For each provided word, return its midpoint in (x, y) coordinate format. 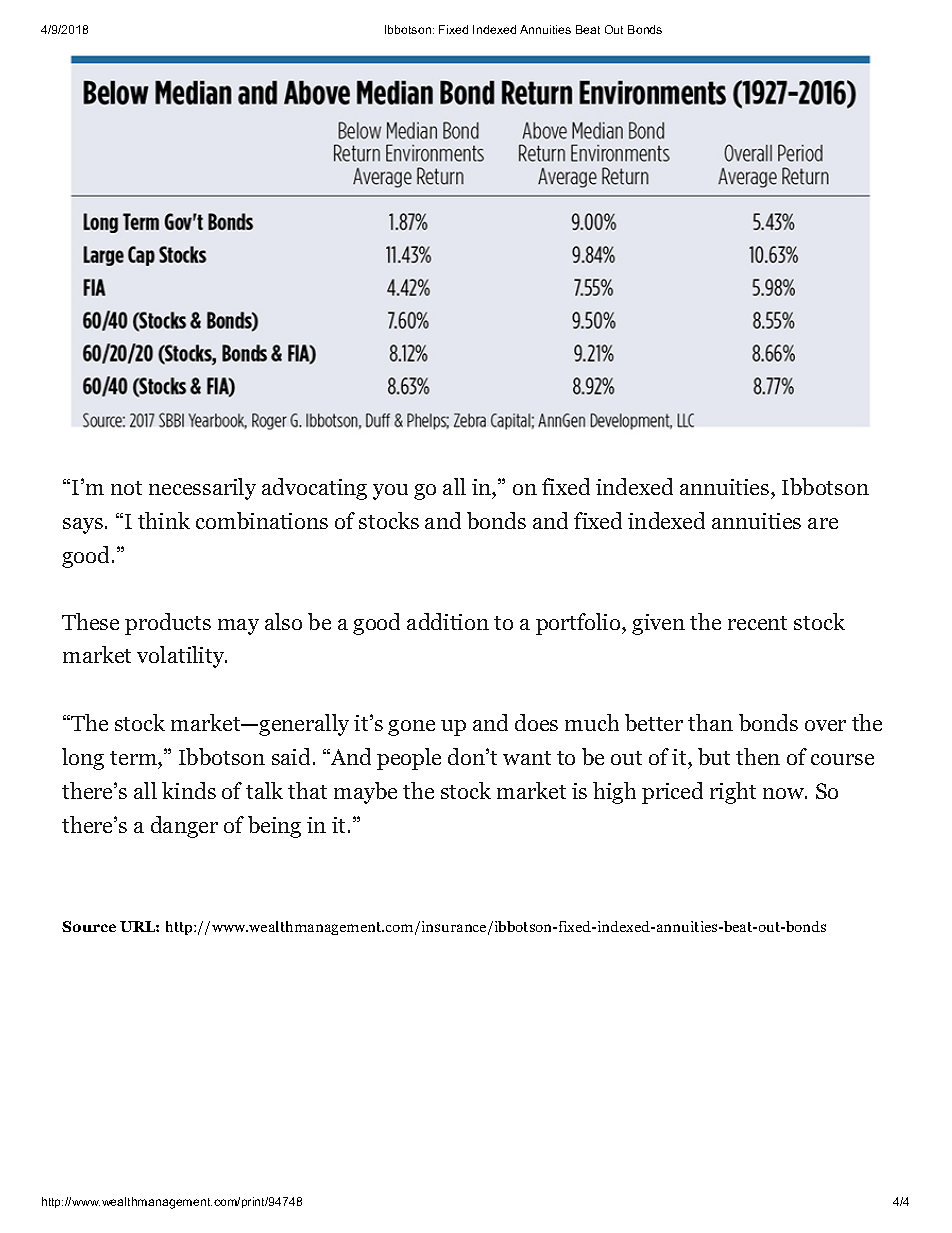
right (733, 793)
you (390, 492)
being (274, 827)
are (823, 523)
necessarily (202, 489)
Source (89, 926)
